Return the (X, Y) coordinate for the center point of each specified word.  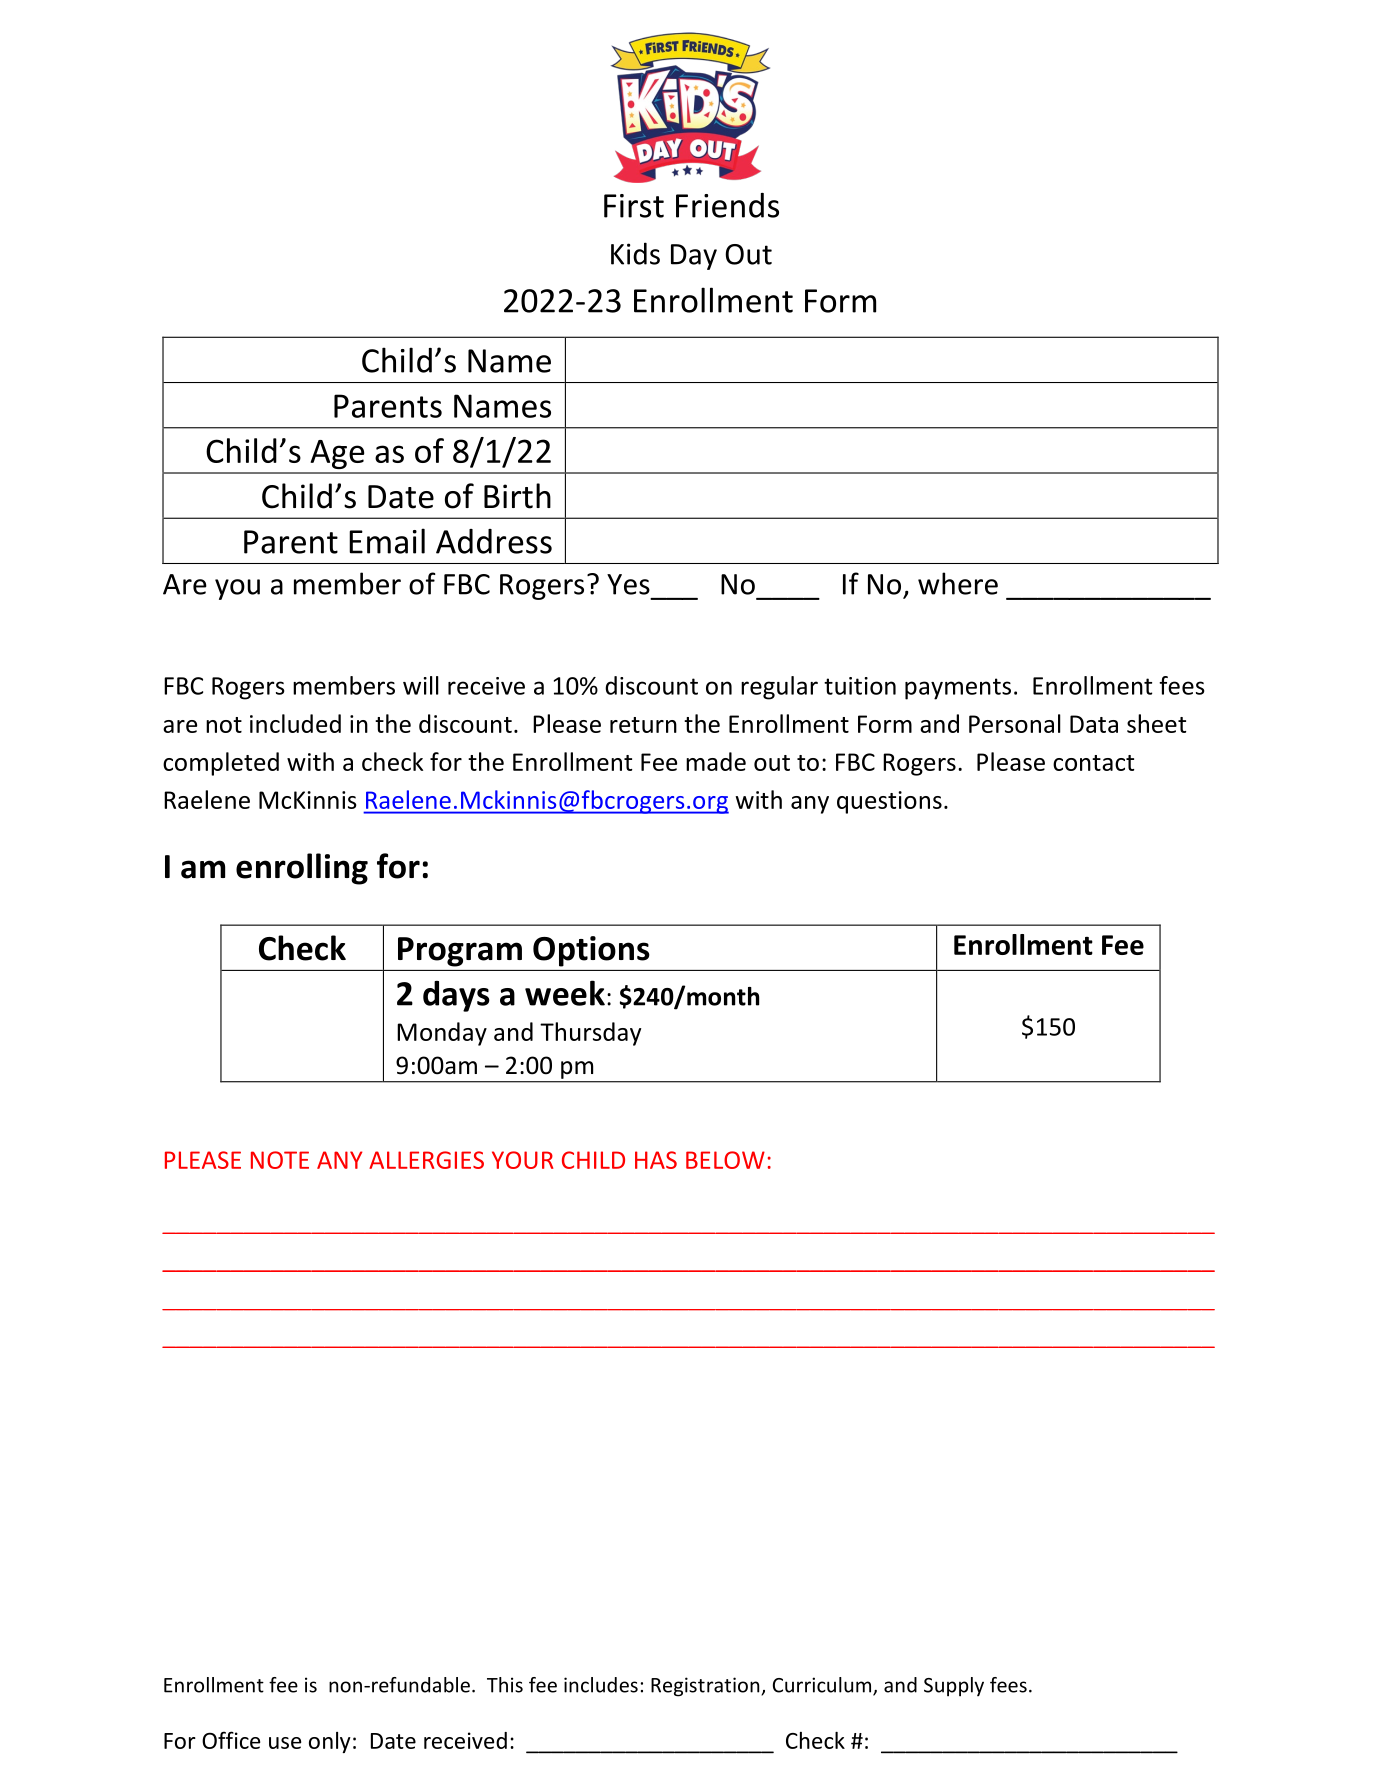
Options (591, 951)
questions (889, 802)
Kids (635, 253)
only (330, 1742)
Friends (727, 205)
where (958, 583)
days (456, 996)
